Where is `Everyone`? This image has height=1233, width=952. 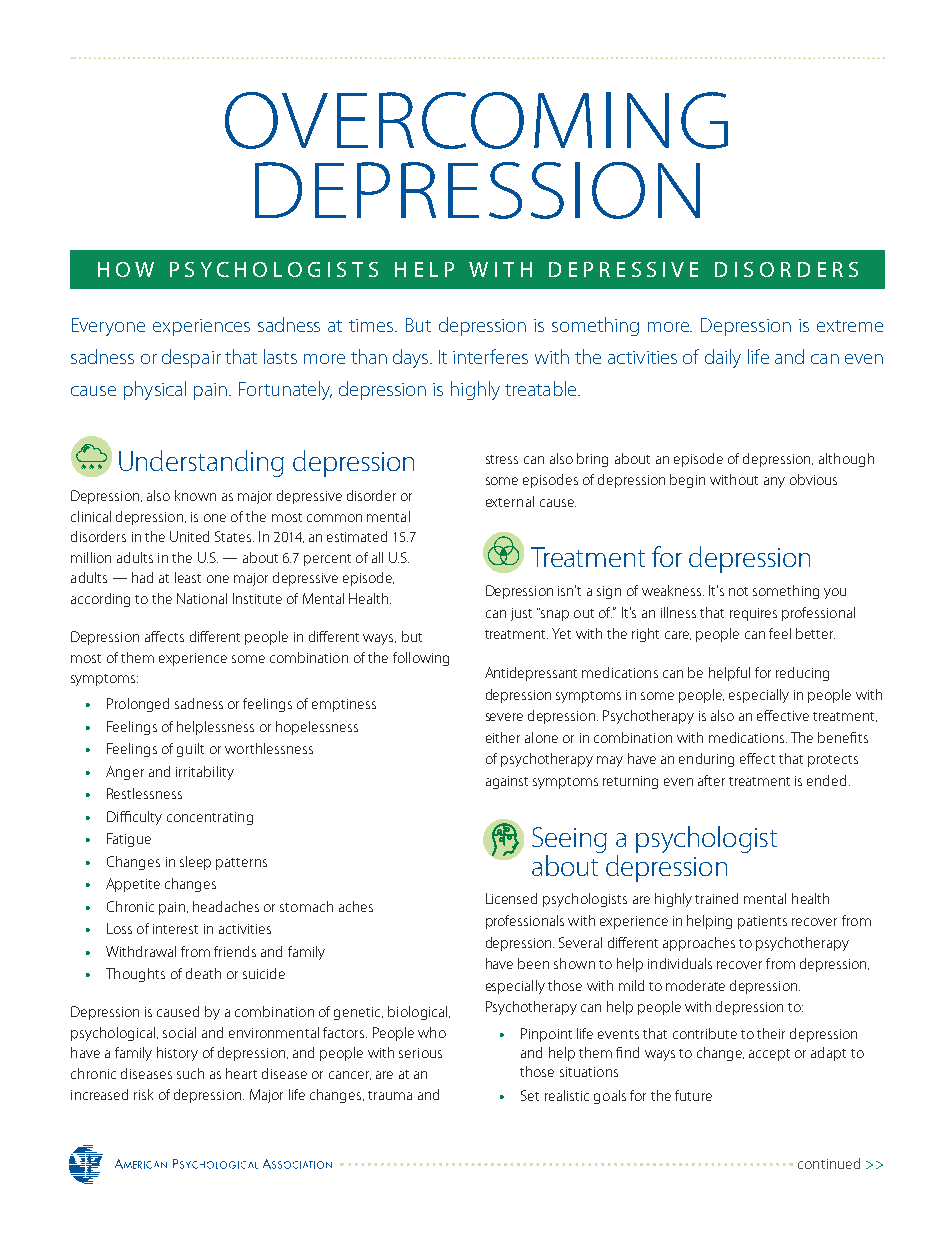 Everyone is located at coordinates (108, 327).
